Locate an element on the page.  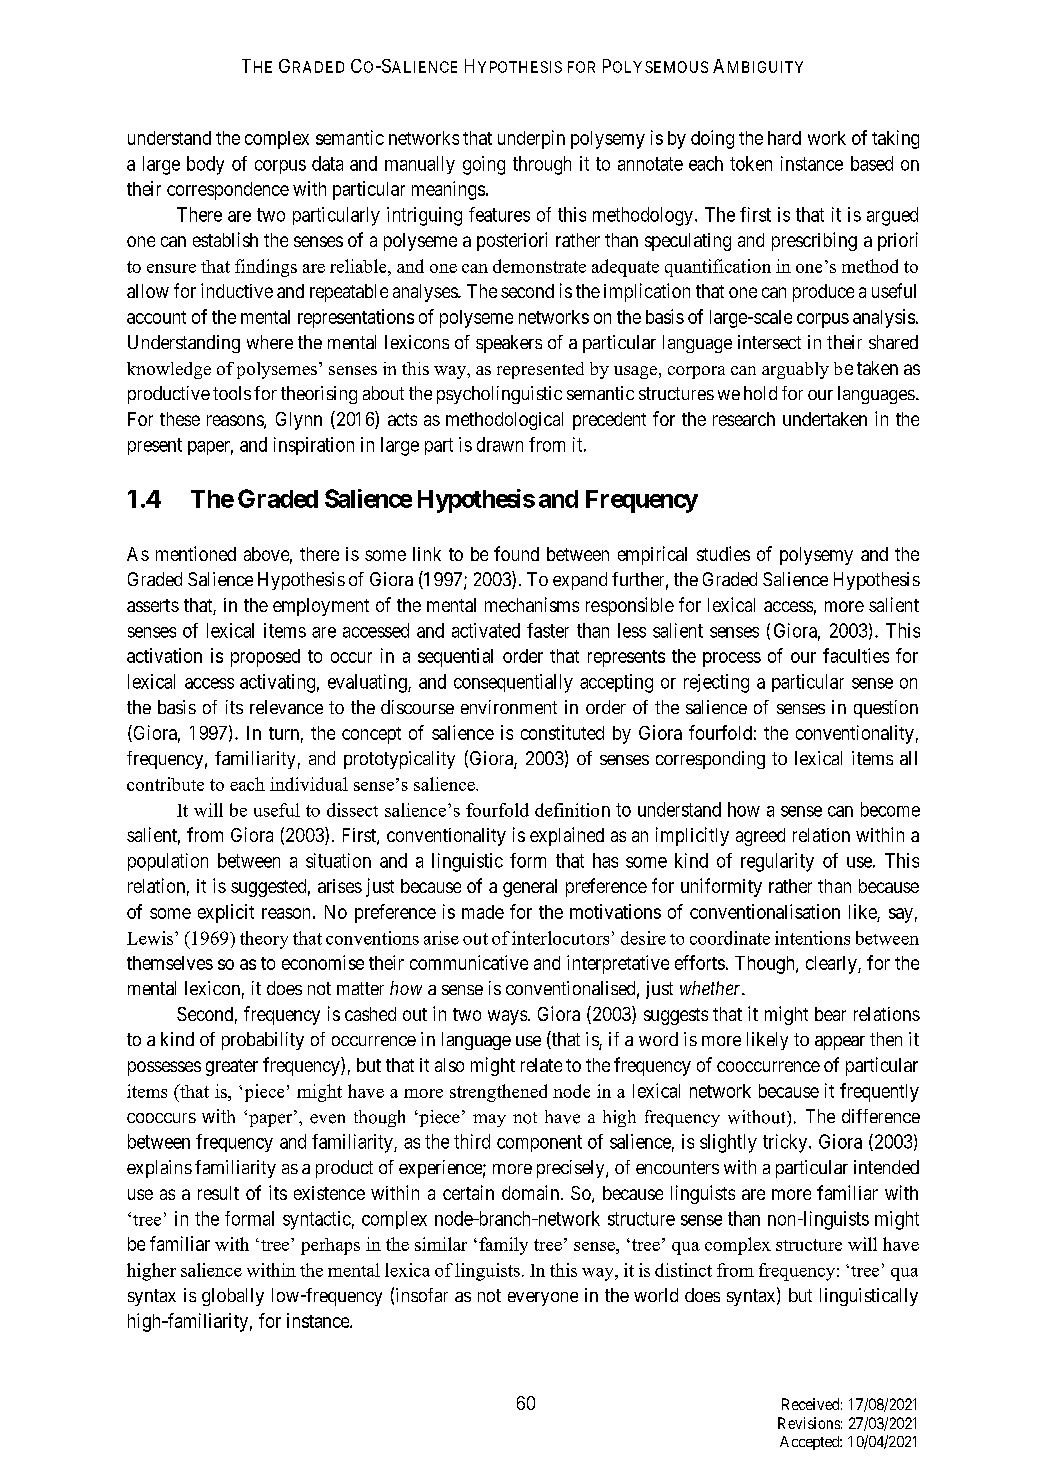
correspondence is located at coordinates (228, 191).
